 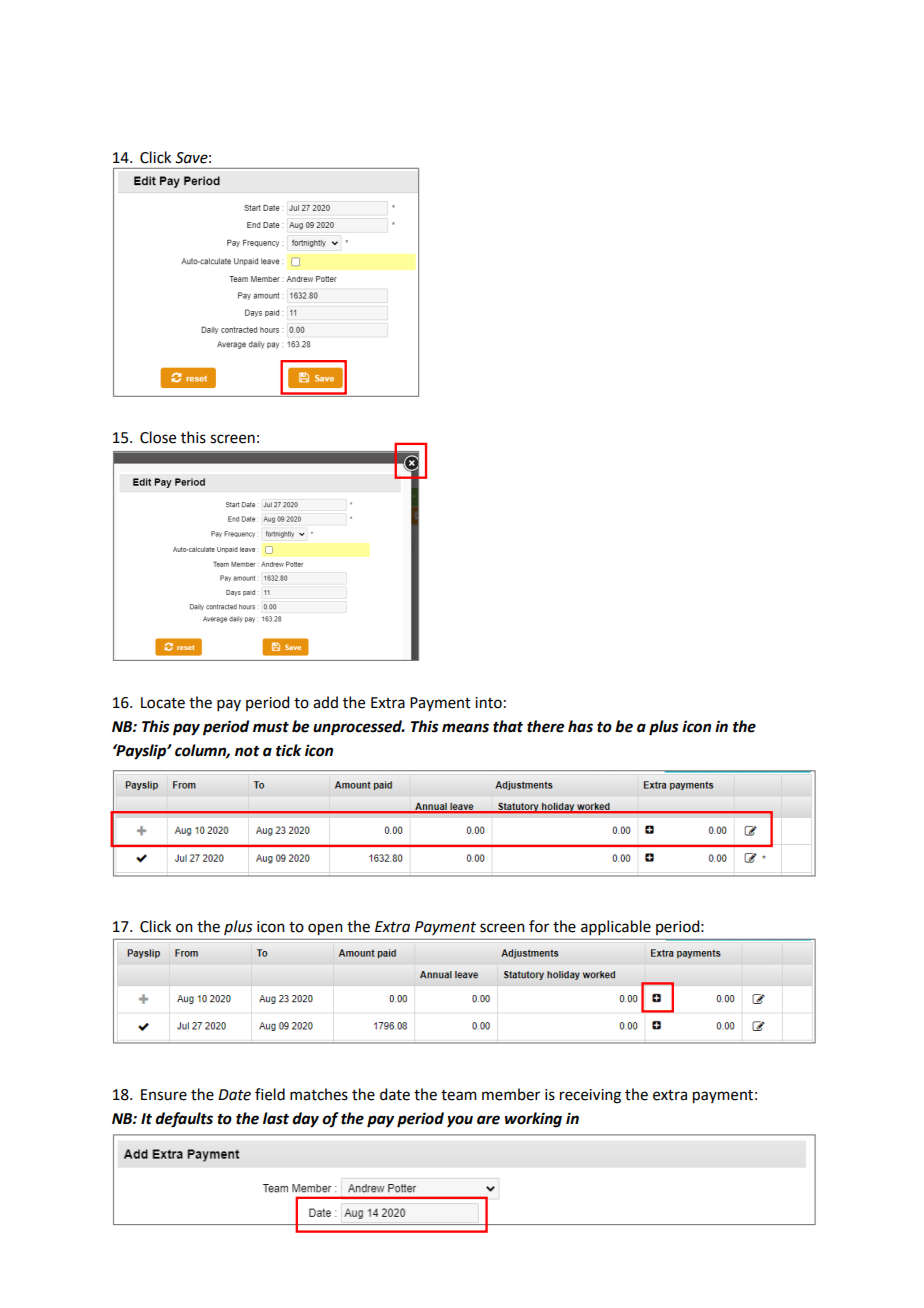 What do you see at coordinates (158, 437) in the screenshot?
I see `Close` at bounding box center [158, 437].
